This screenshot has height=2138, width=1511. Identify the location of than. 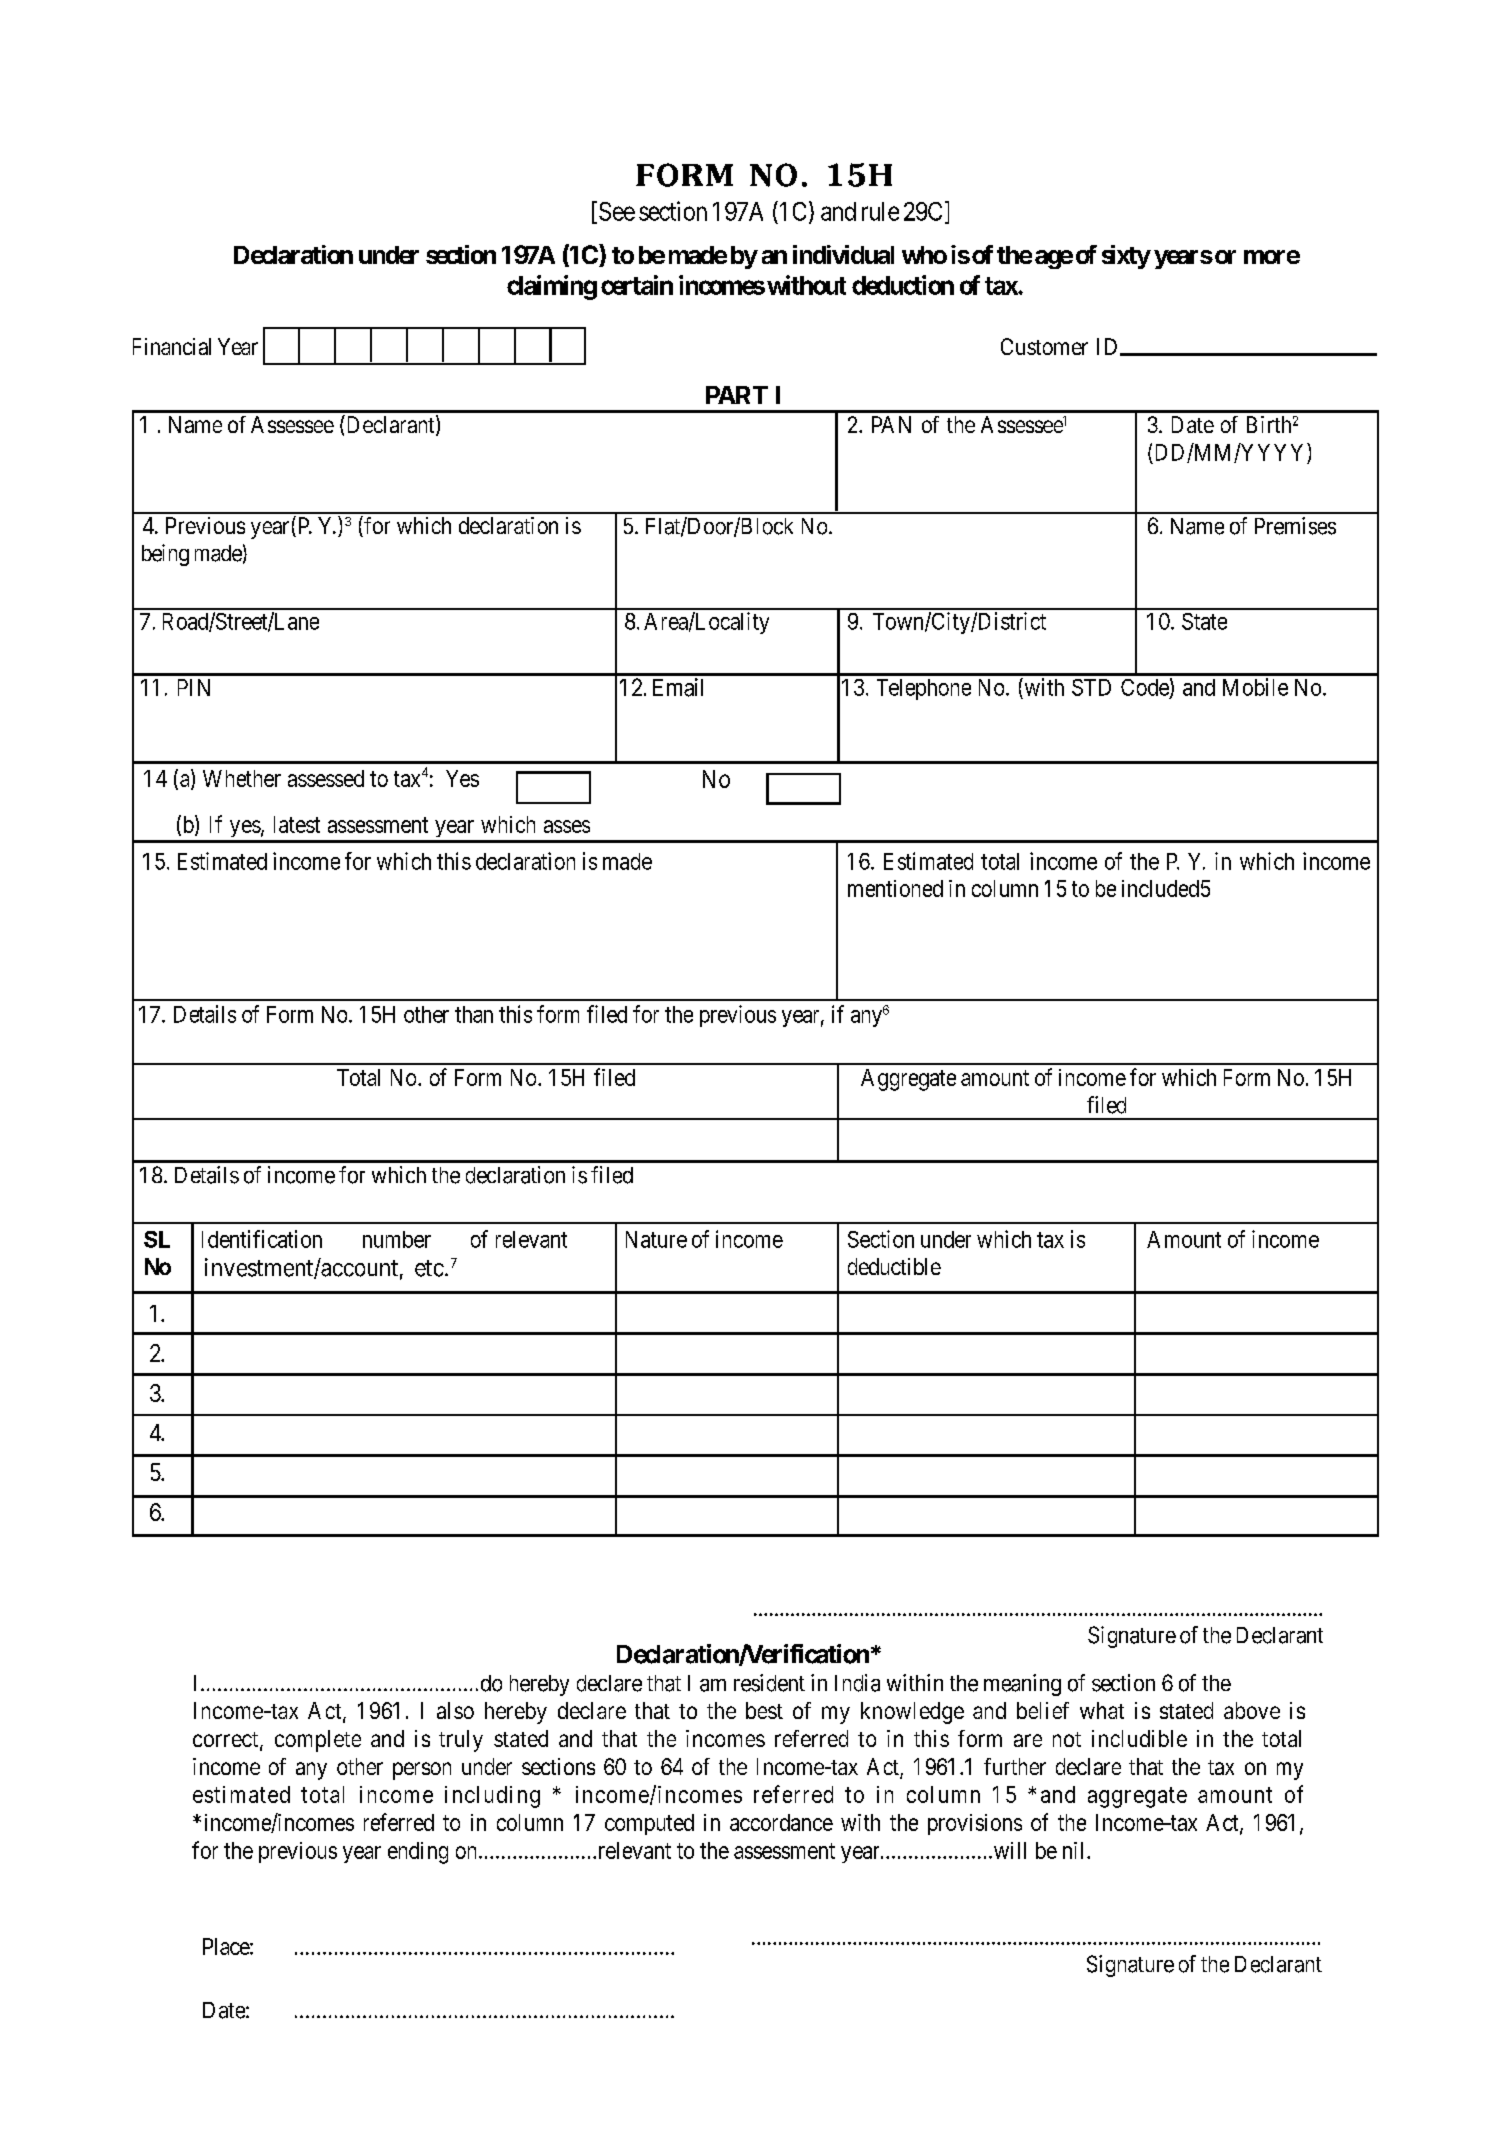
(474, 1014).
